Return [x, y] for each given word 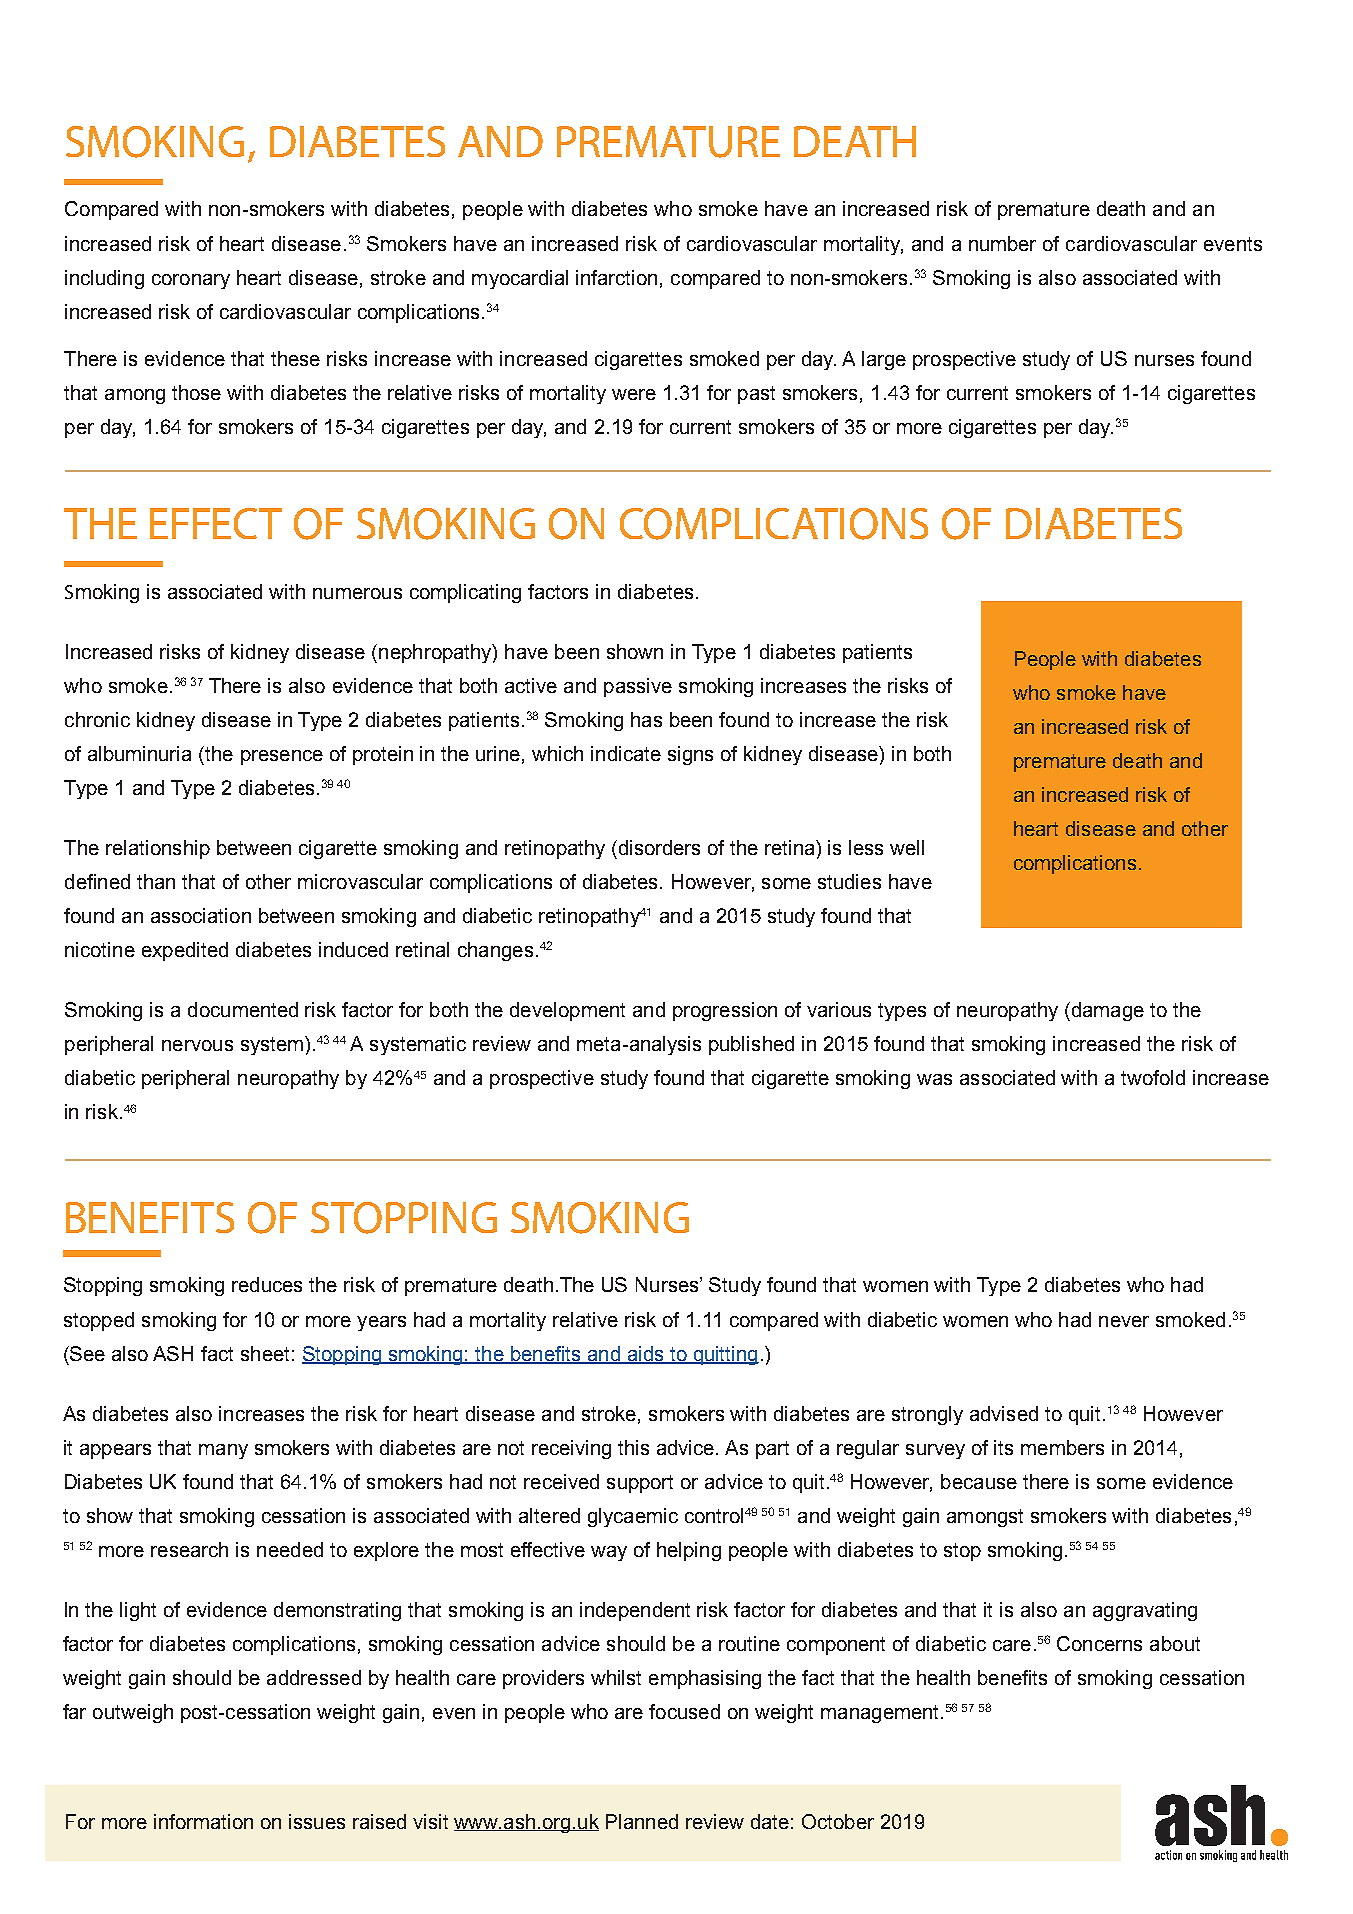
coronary [191, 281]
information [203, 1821]
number [1002, 243]
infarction [616, 277]
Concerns [1099, 1643]
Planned [642, 1821]
